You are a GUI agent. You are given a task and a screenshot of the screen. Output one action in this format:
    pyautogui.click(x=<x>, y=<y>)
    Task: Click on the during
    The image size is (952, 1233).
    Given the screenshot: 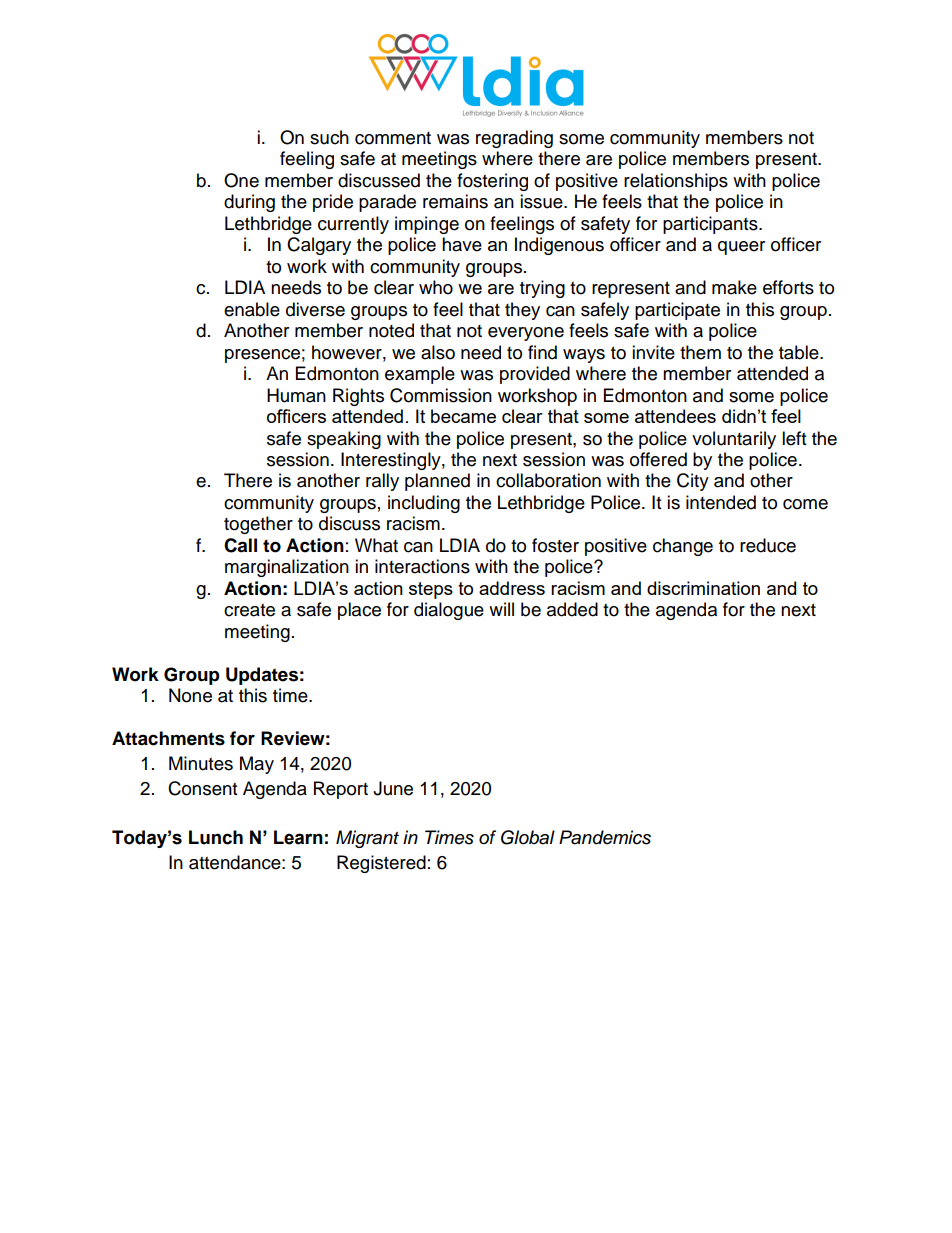 What is the action you would take?
    pyautogui.click(x=249, y=203)
